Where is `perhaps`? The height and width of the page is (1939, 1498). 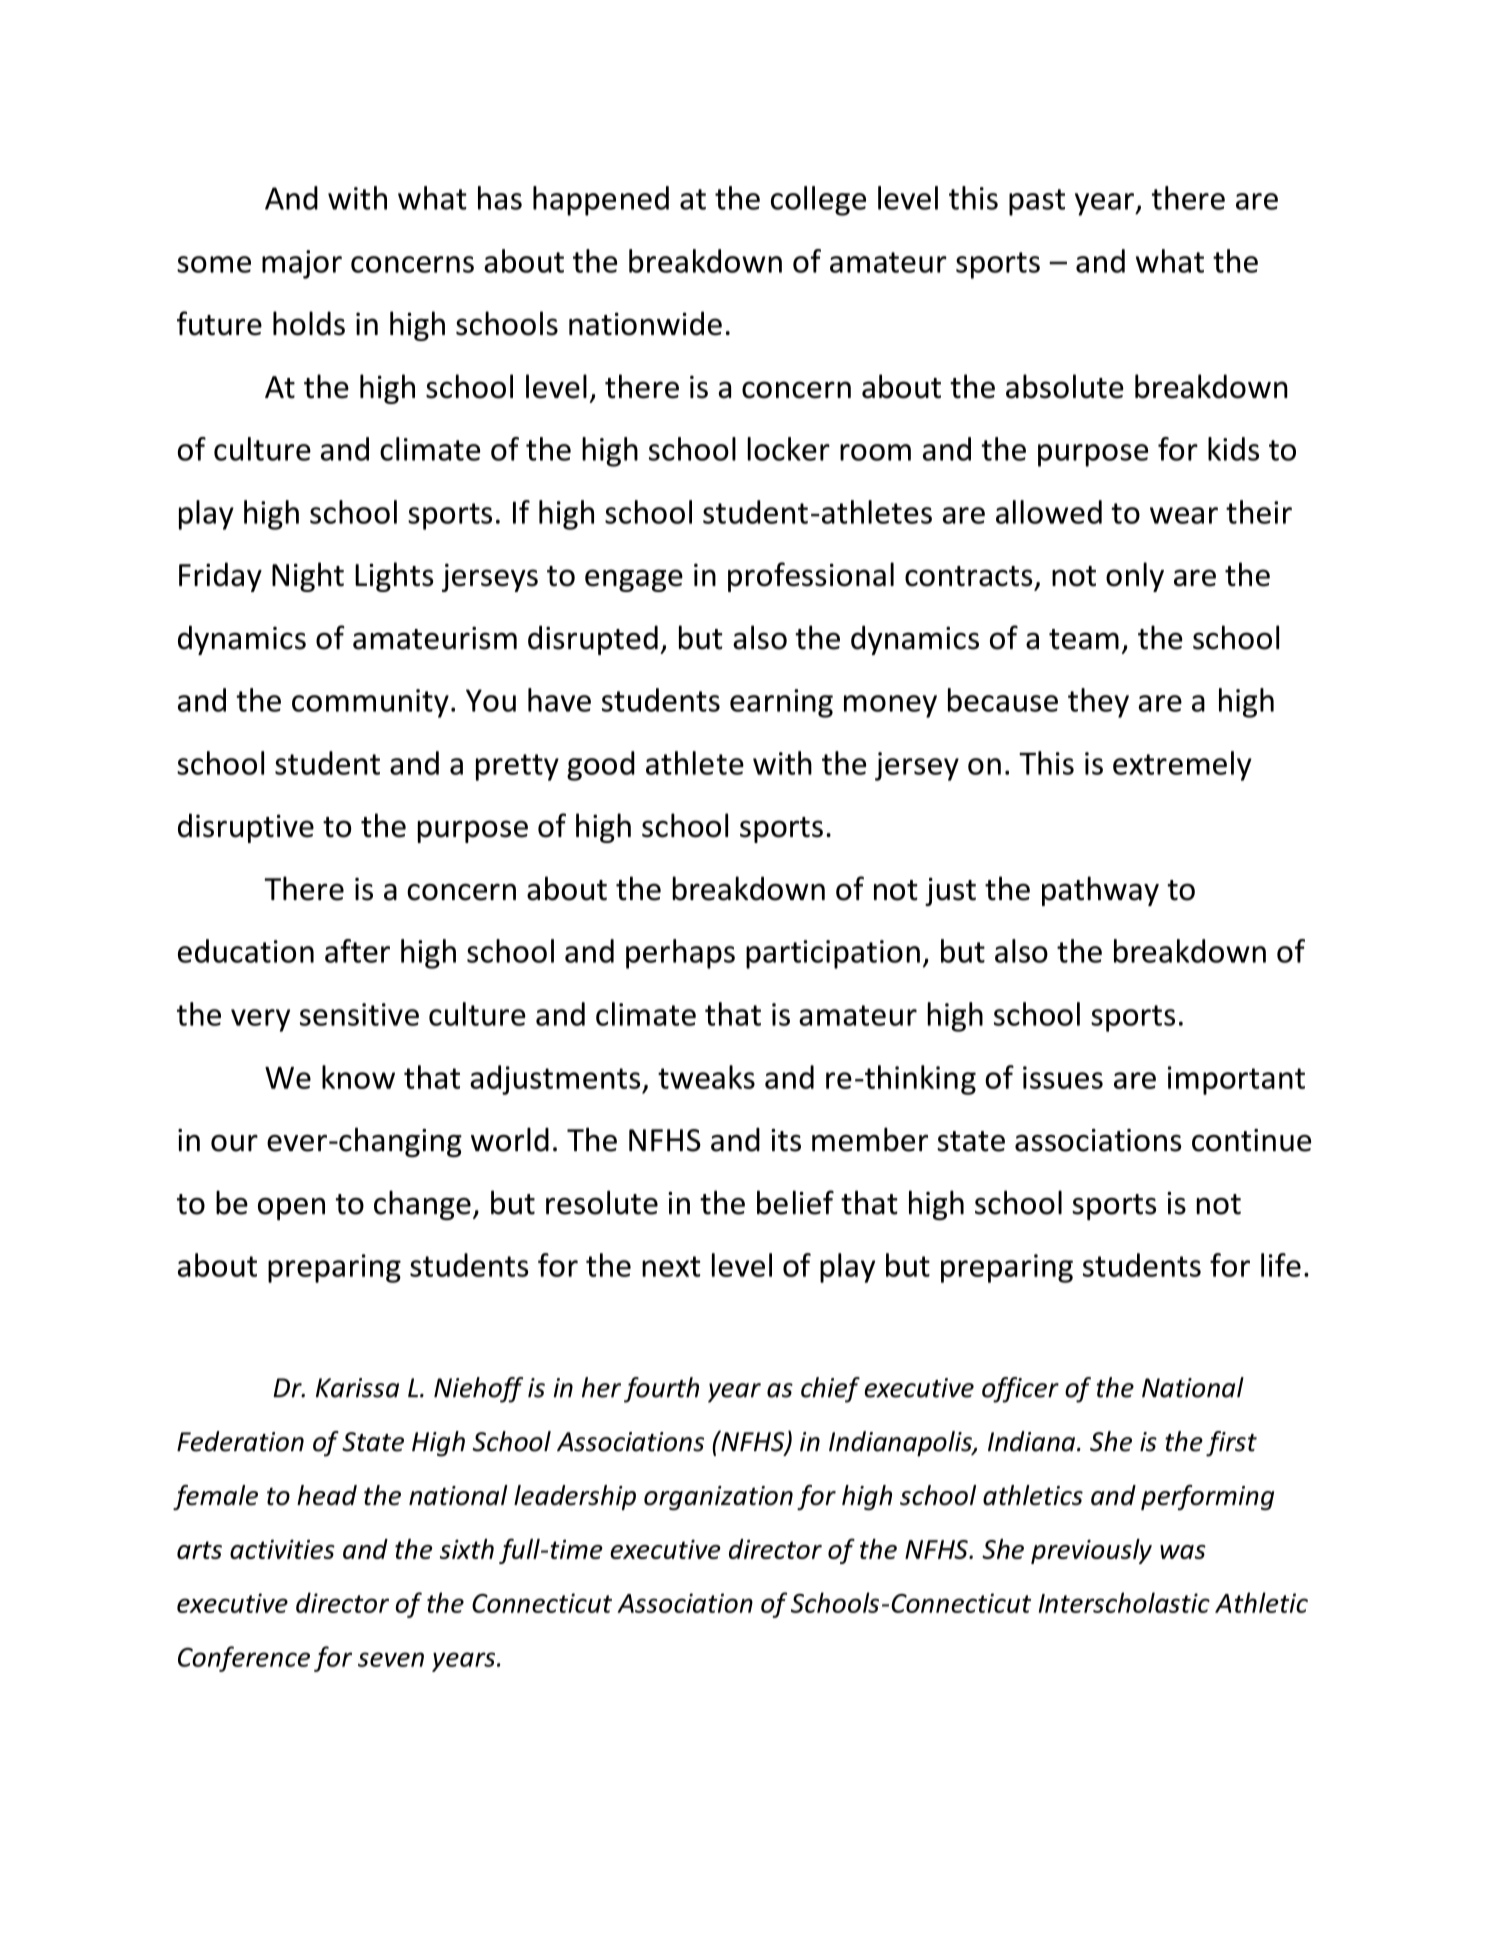 perhaps is located at coordinates (680, 954).
